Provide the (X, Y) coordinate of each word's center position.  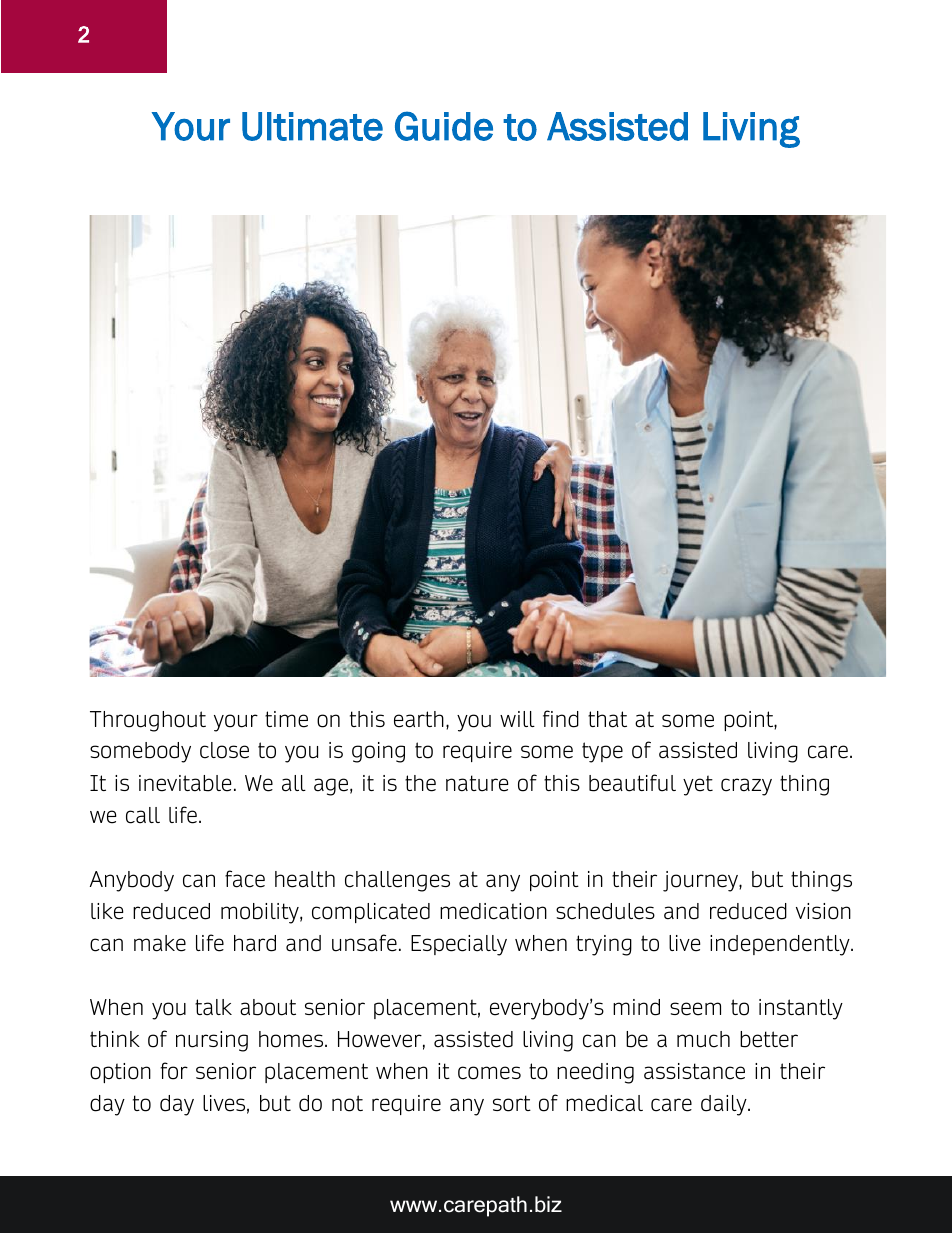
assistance (694, 1071)
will (517, 719)
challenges (397, 881)
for (174, 1071)
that (607, 719)
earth (419, 719)
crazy (746, 787)
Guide (444, 126)
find (561, 719)
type (602, 752)
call (143, 815)
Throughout (148, 721)
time (286, 719)
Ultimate (312, 126)
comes (489, 1073)
